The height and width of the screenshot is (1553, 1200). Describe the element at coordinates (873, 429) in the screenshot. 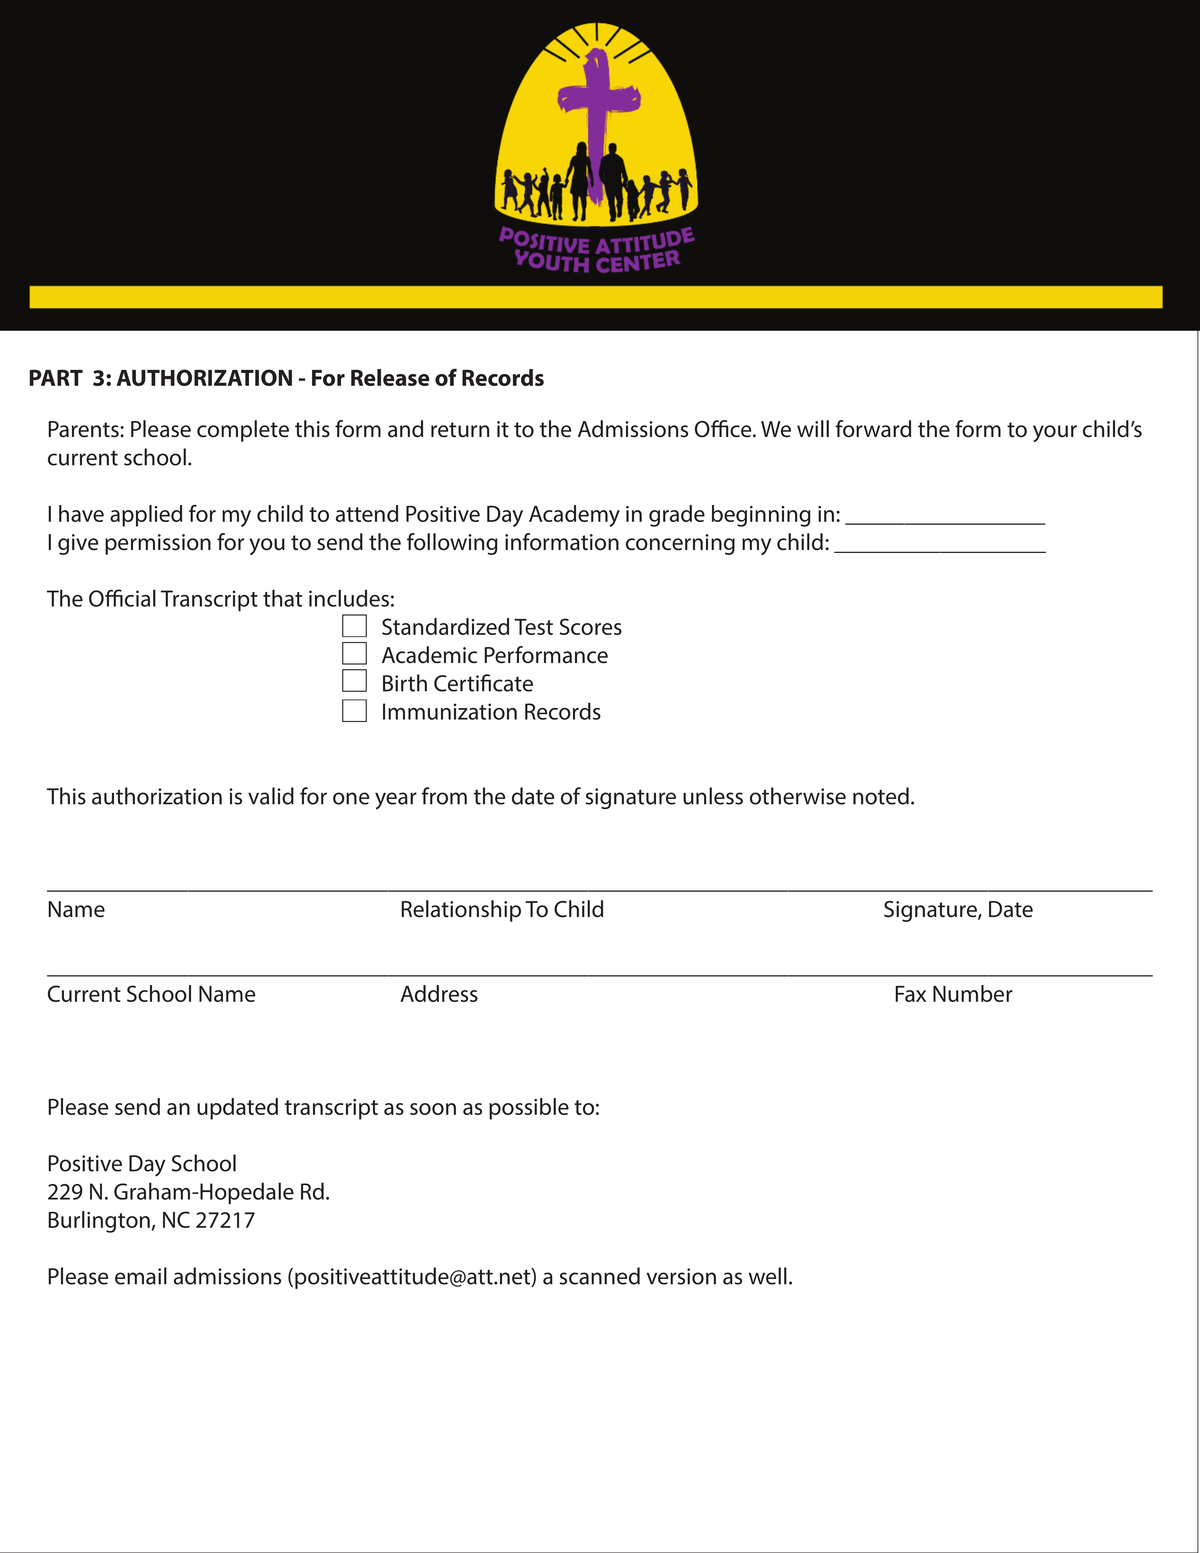

I see `forward` at that location.
